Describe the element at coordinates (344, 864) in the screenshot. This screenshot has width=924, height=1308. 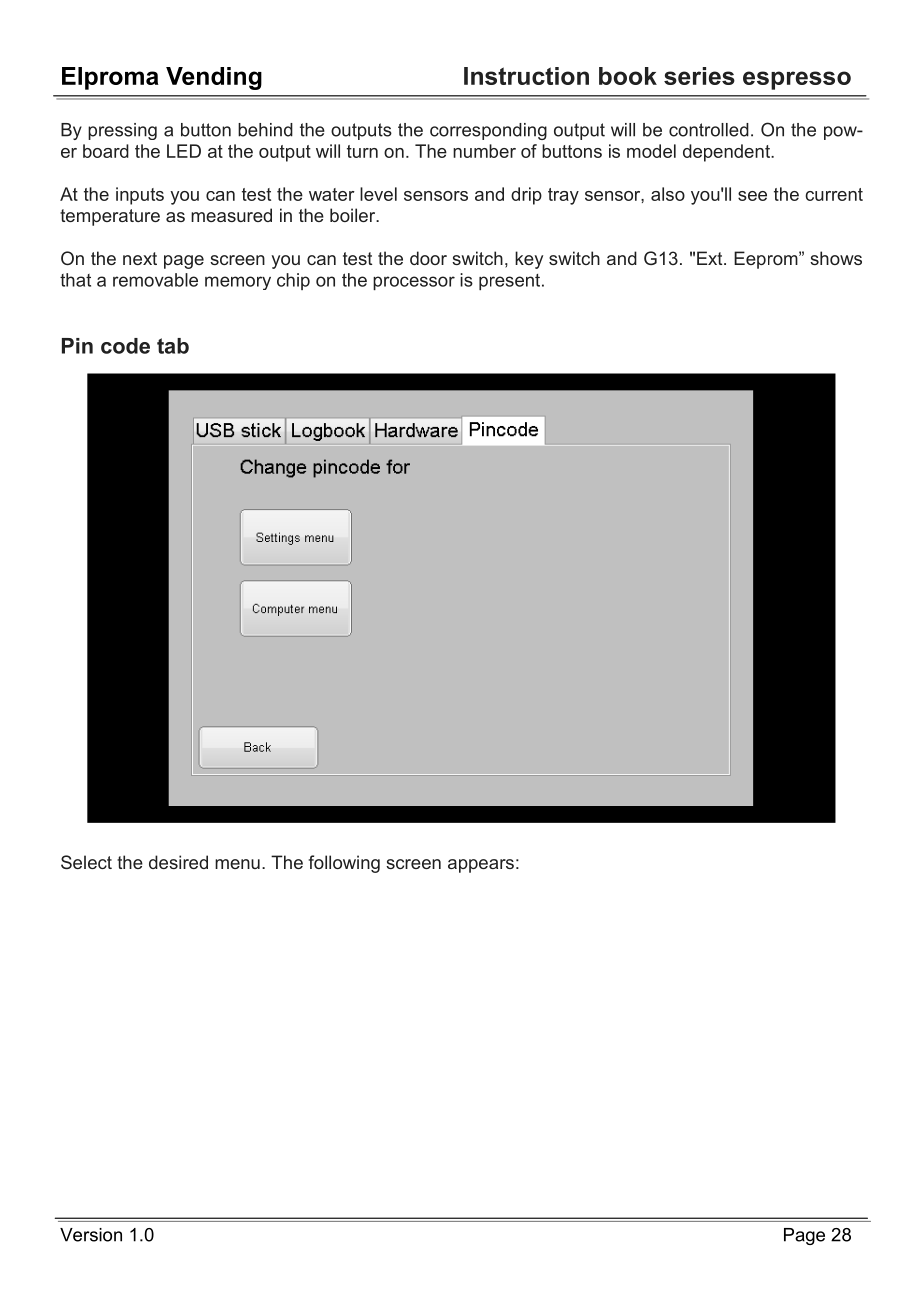
I see `following` at that location.
